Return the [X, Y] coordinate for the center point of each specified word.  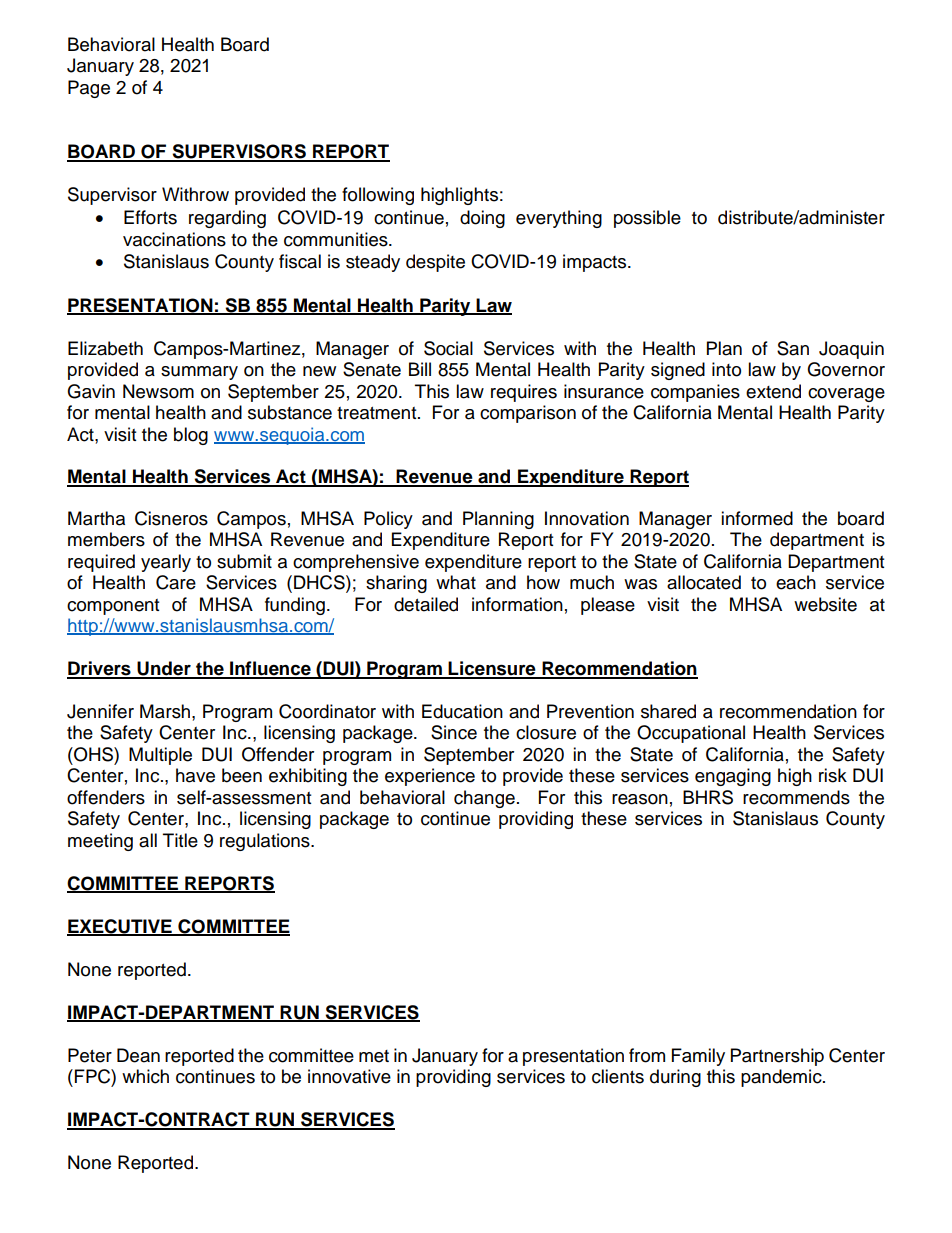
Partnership [777, 1057]
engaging [733, 777]
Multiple [160, 756]
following [378, 196]
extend [773, 391]
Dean [138, 1055]
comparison [528, 414]
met [374, 1056]
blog [191, 436]
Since [454, 732]
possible [647, 219]
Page [89, 89]
